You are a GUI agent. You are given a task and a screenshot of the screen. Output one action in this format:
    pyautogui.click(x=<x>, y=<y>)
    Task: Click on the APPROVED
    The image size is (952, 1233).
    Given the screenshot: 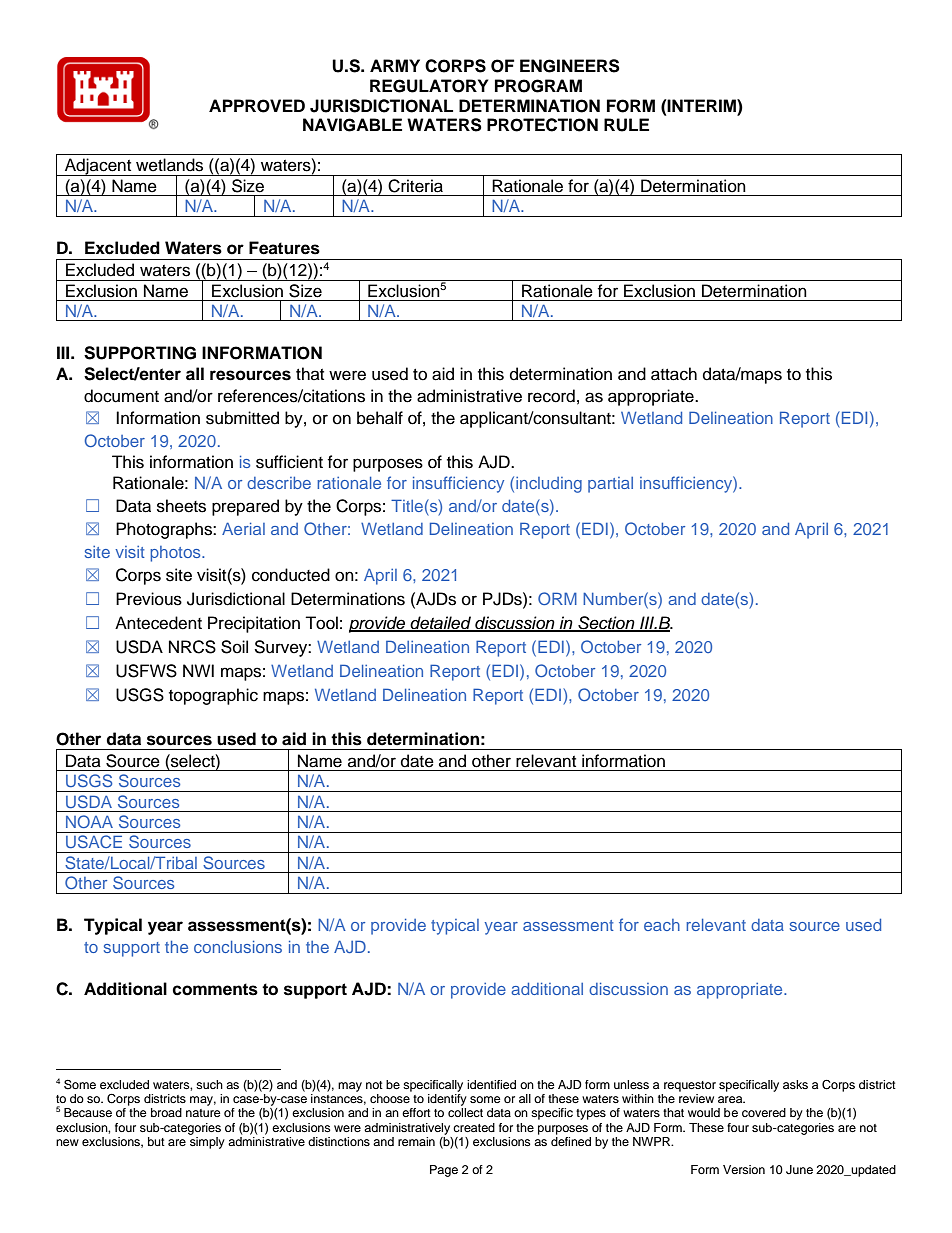 What is the action you would take?
    pyautogui.click(x=257, y=106)
